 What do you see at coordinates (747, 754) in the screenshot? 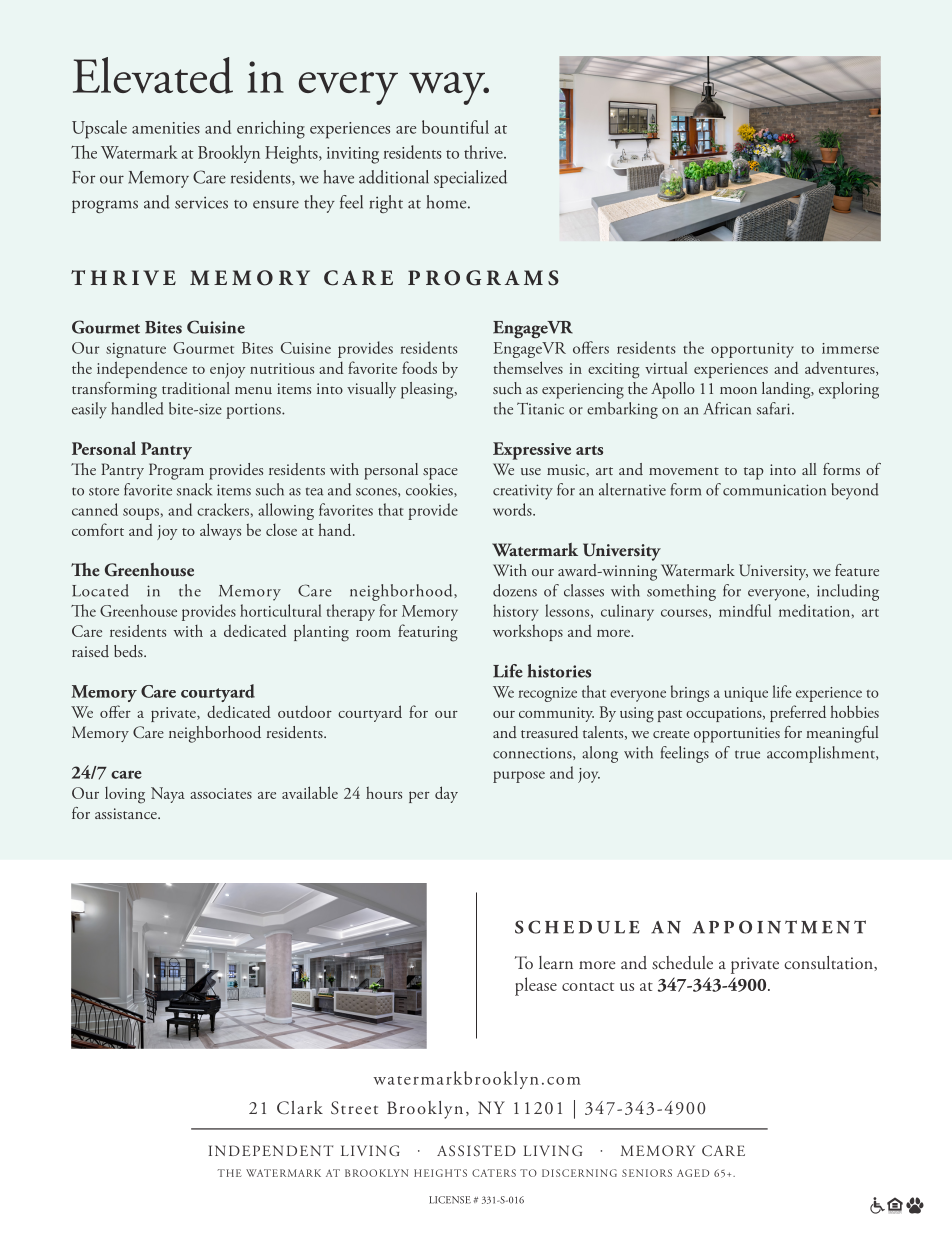
I see `true` at bounding box center [747, 754].
